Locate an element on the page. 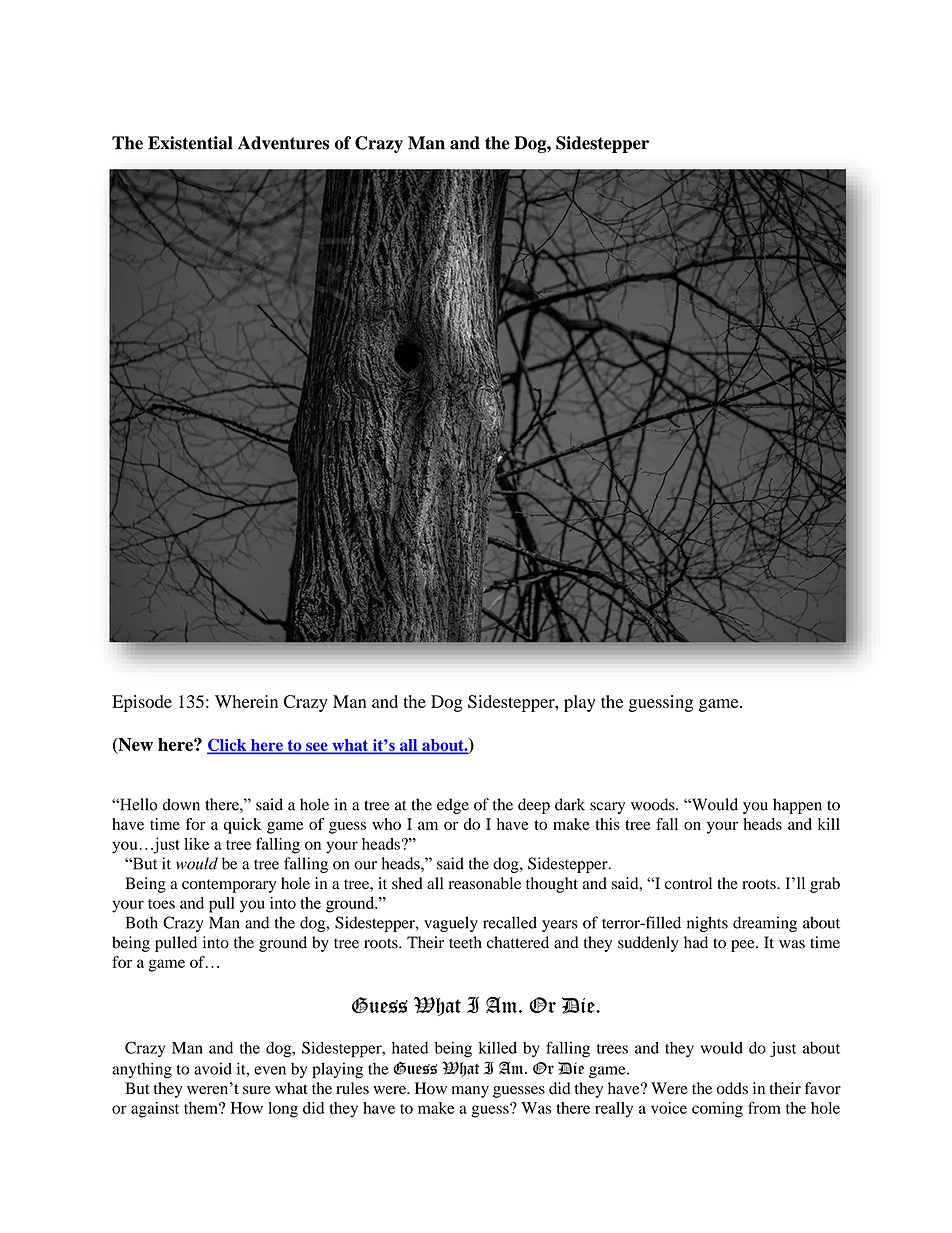 This page has width=952, height=1233. woods is located at coordinates (654, 804).
